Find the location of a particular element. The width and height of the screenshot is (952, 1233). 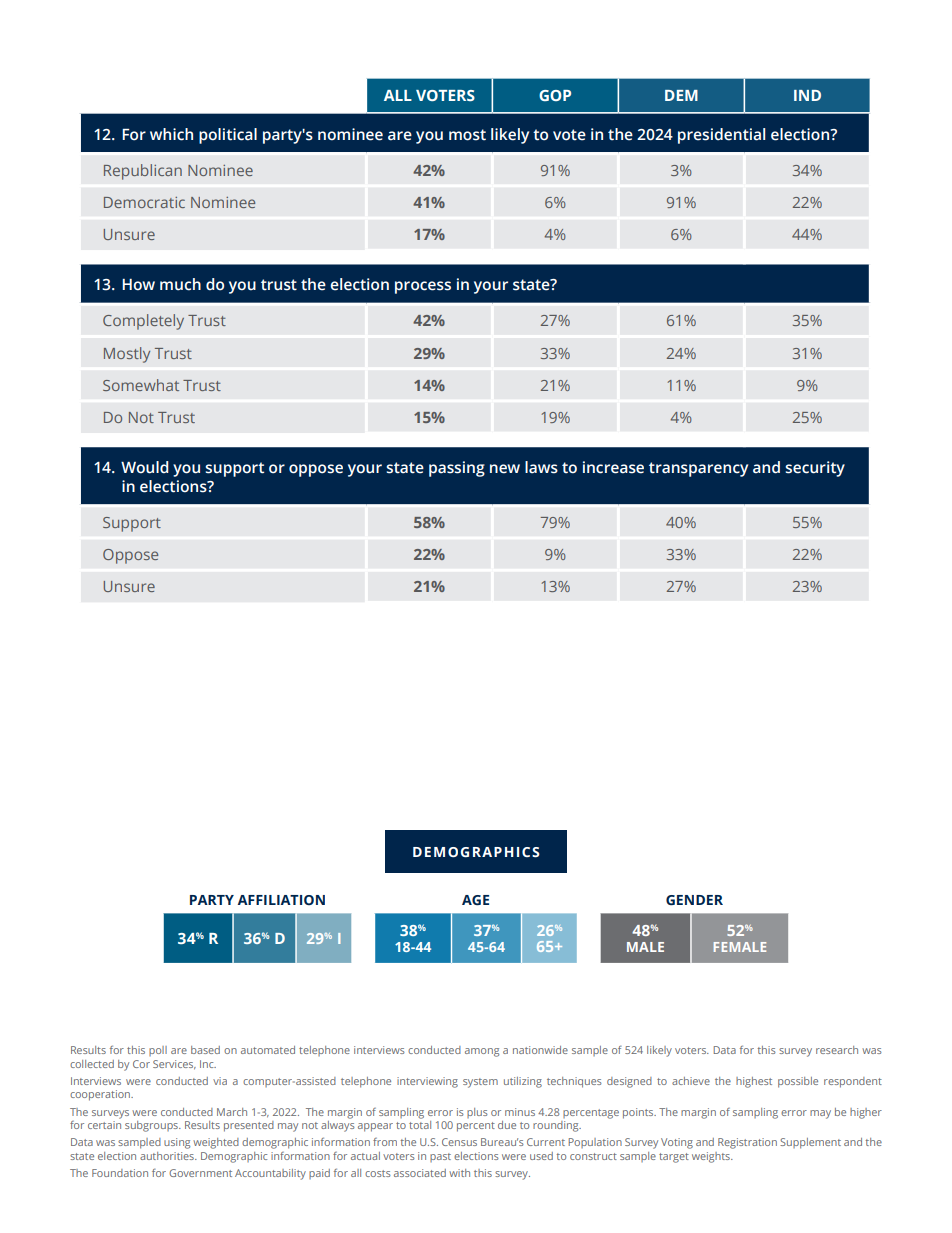

GOP is located at coordinates (555, 95).
